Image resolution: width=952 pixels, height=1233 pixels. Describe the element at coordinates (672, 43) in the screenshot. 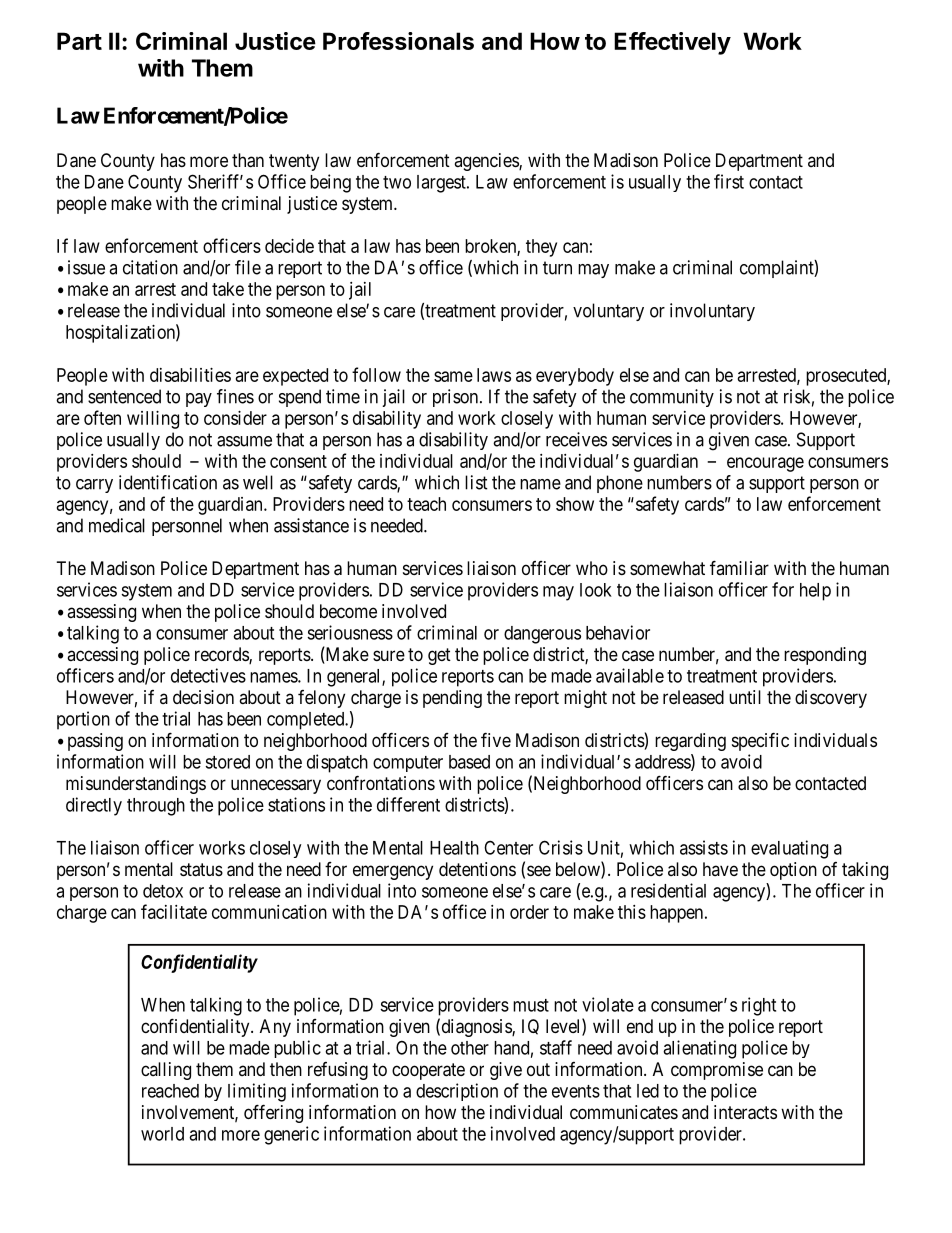

I see `Effectively` at that location.
